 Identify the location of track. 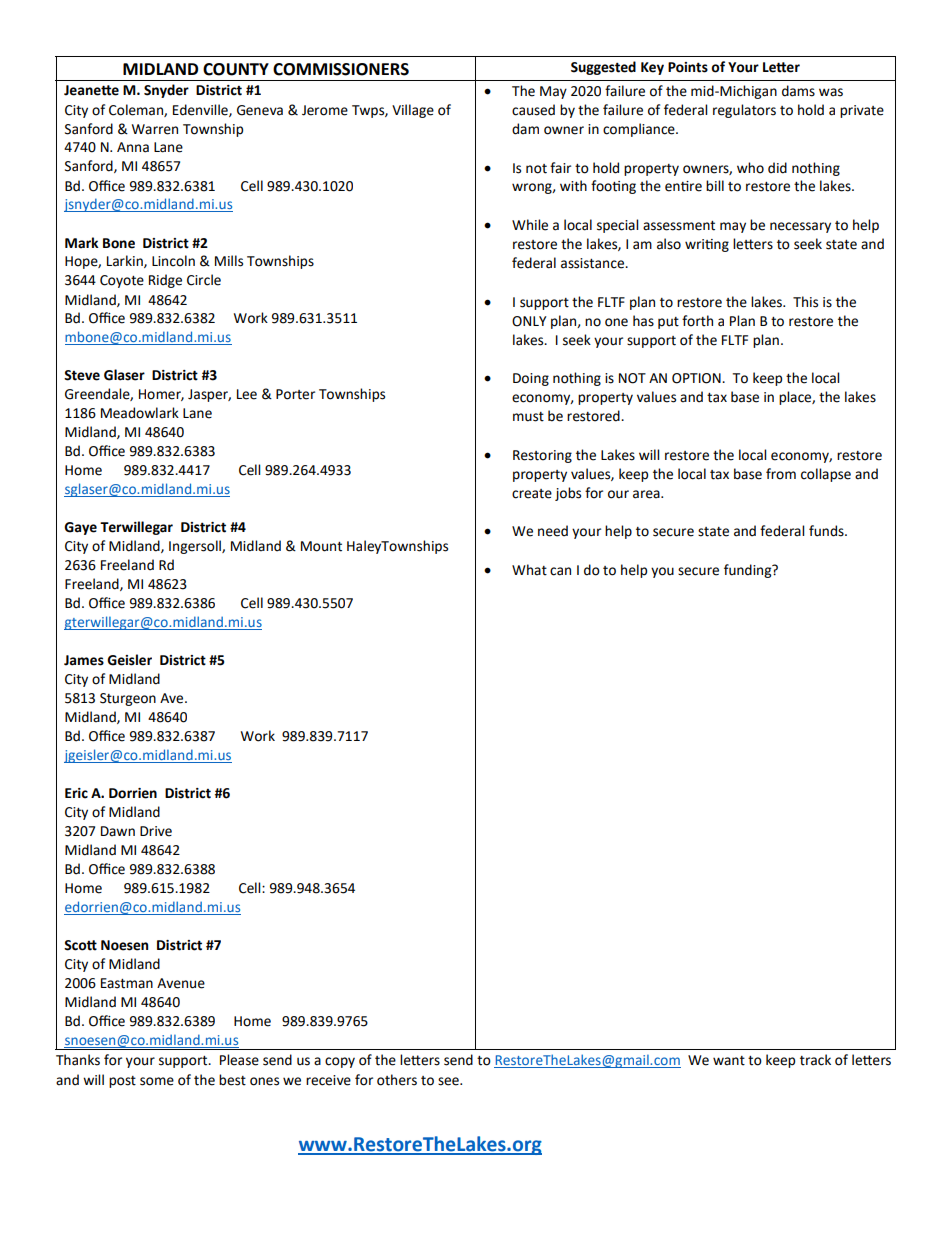
(815, 1060).
